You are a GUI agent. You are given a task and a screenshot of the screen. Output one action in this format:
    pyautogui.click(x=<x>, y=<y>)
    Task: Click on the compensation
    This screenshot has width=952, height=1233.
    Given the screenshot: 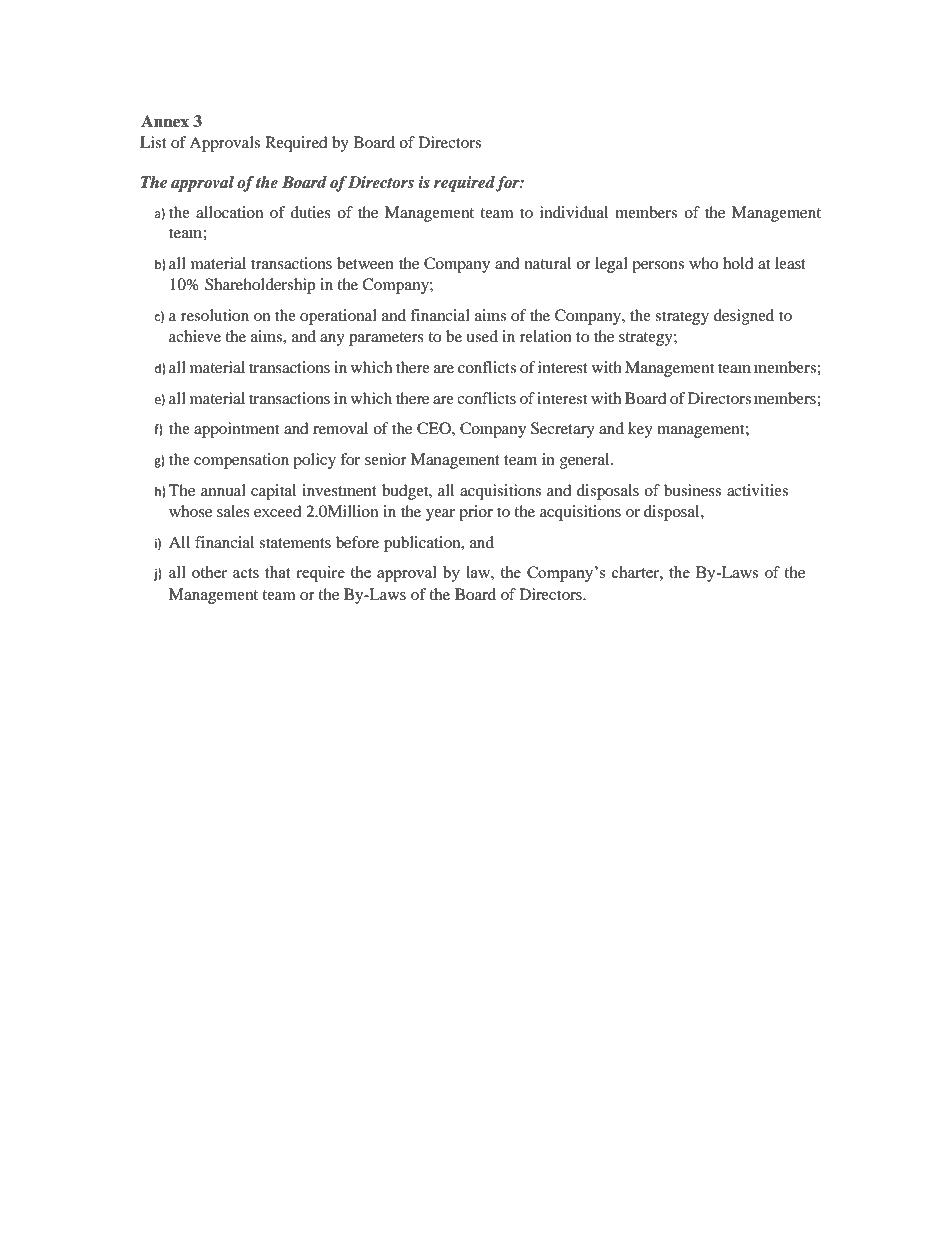 What is the action you would take?
    pyautogui.click(x=241, y=461)
